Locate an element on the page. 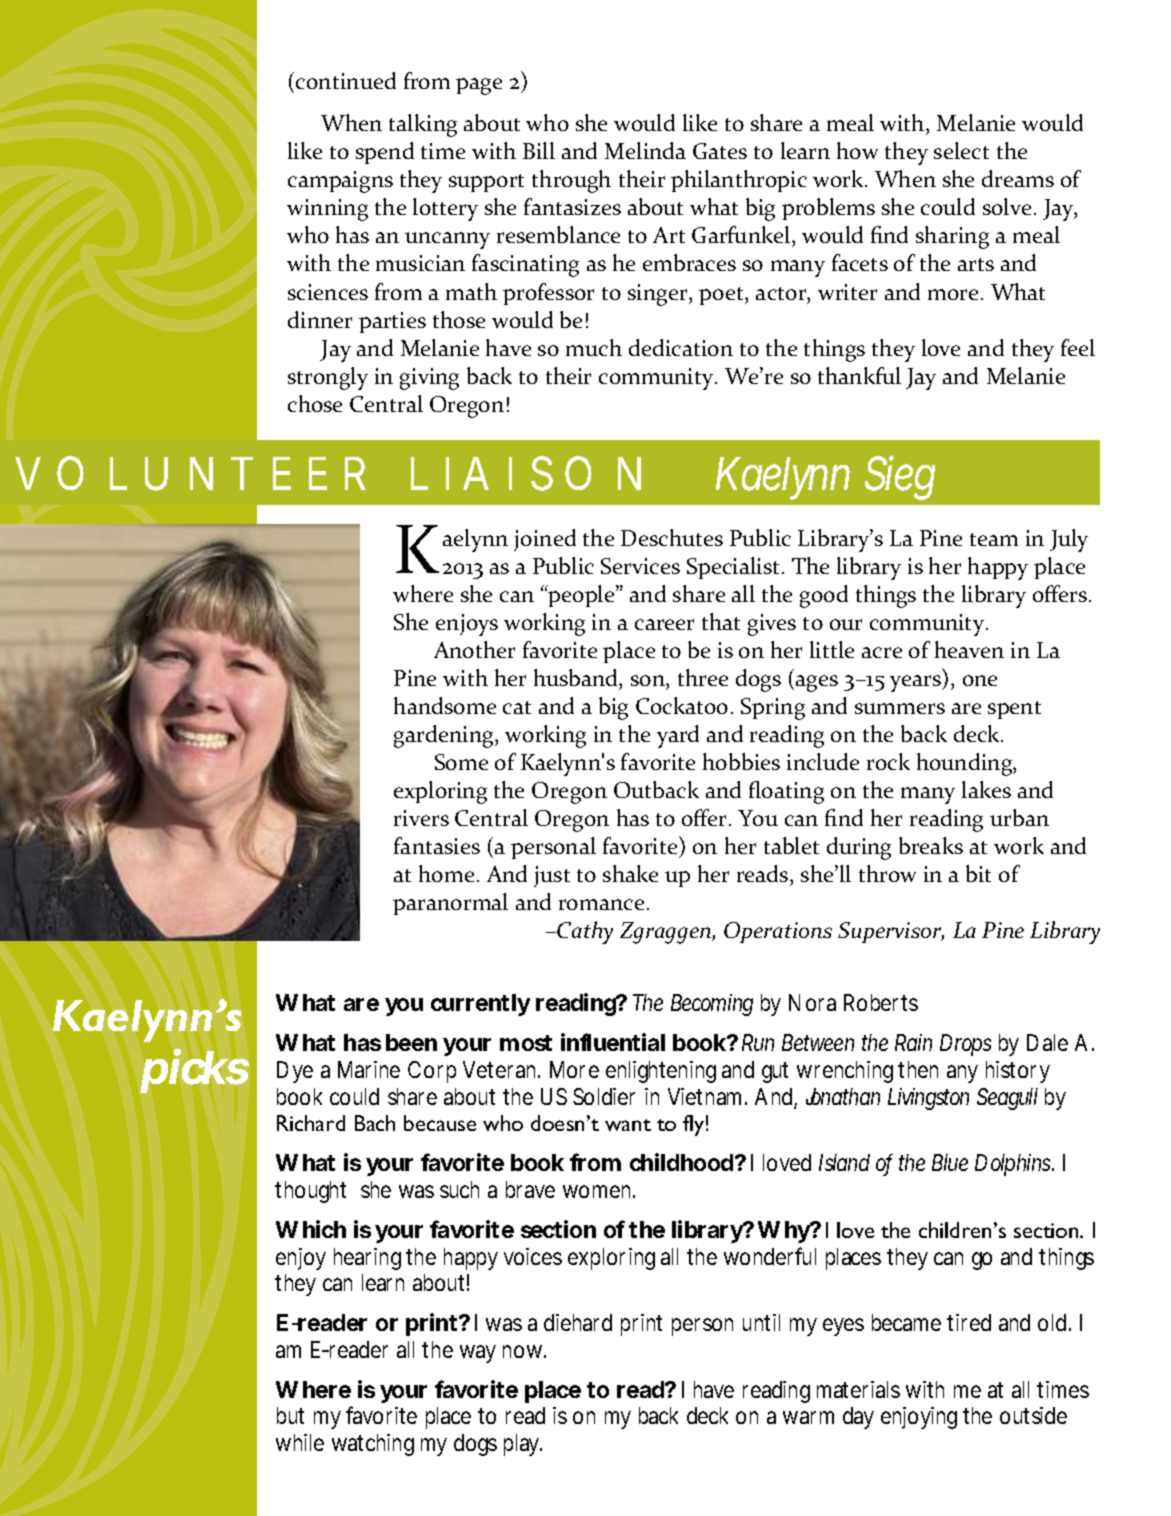 This page has height=1516, width=1171. spend is located at coordinates (385, 153).
